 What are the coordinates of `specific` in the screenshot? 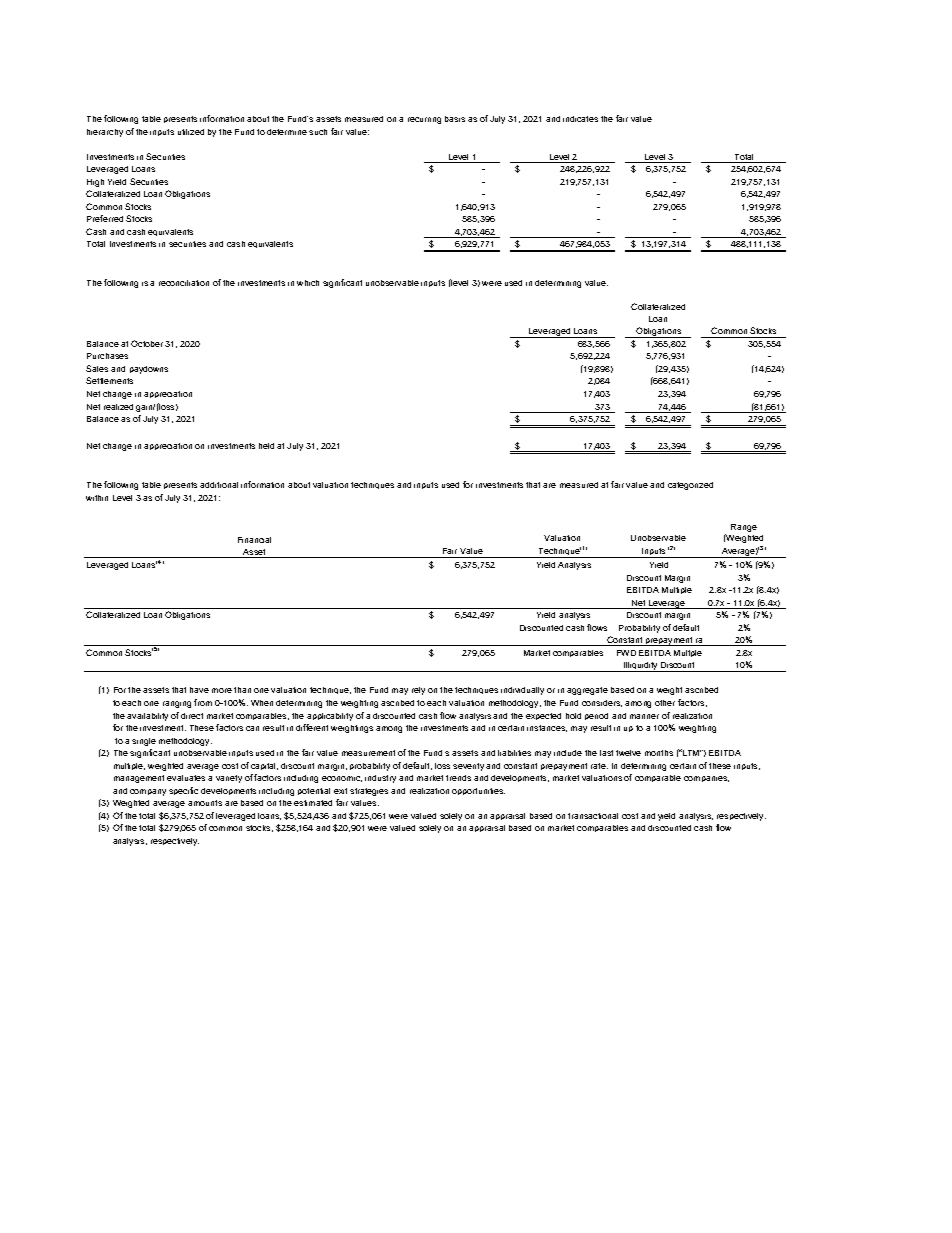 It's located at (183, 791).
